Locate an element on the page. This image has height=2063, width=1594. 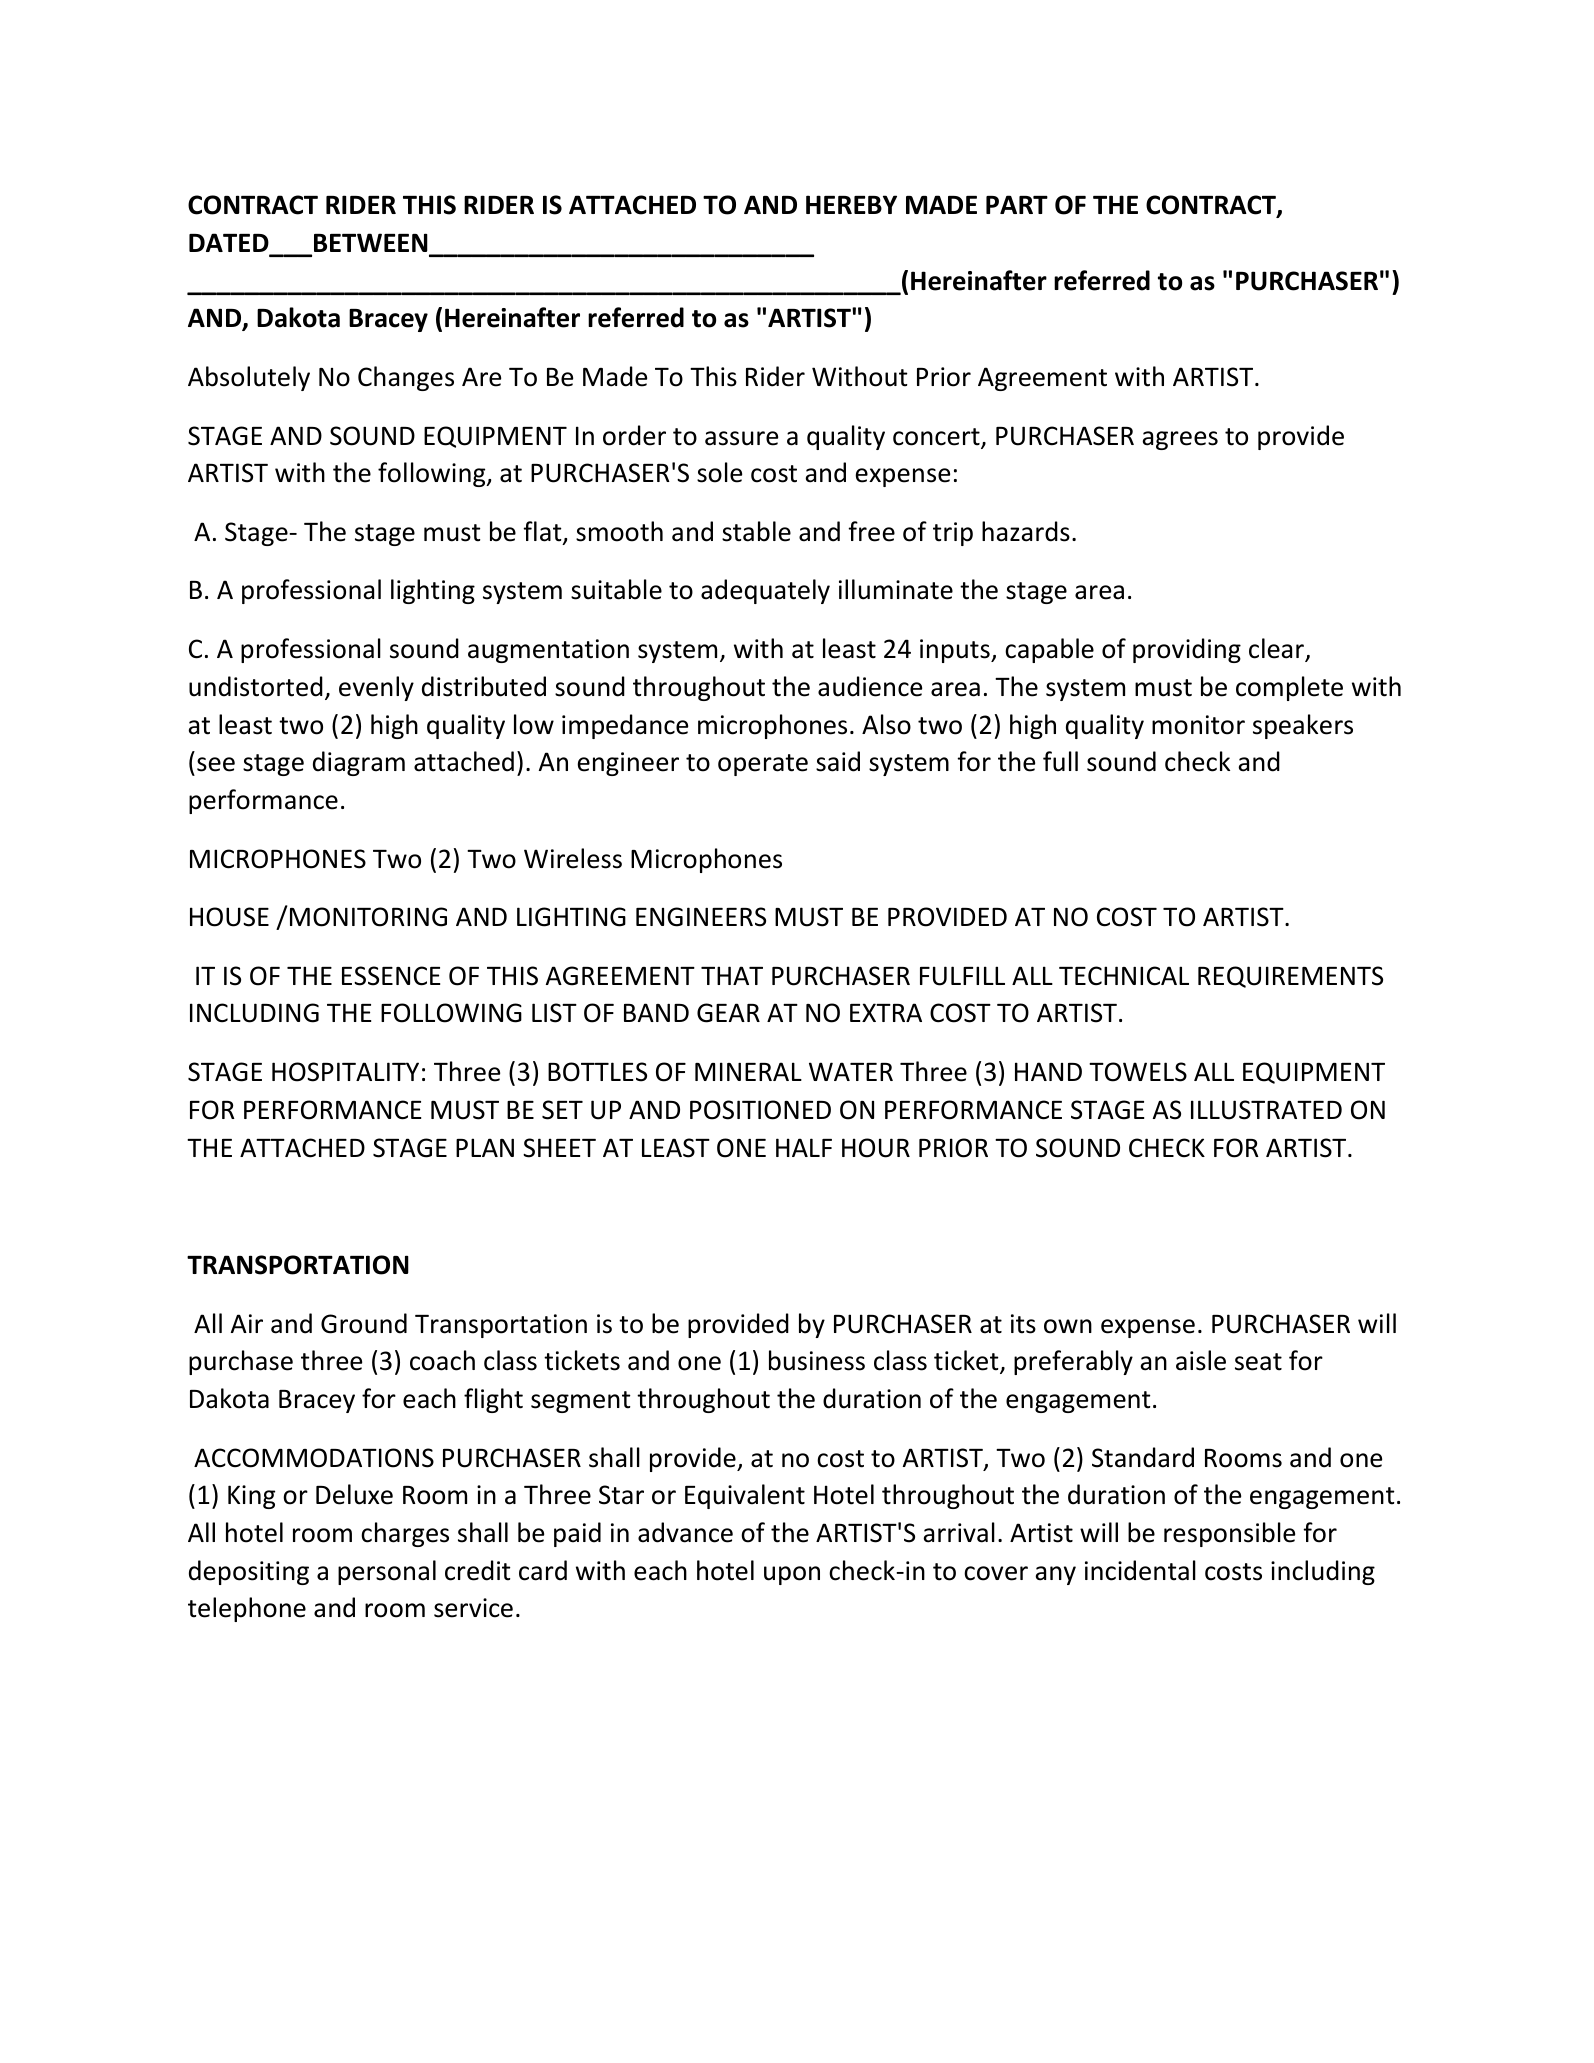
personal is located at coordinates (387, 1572).
